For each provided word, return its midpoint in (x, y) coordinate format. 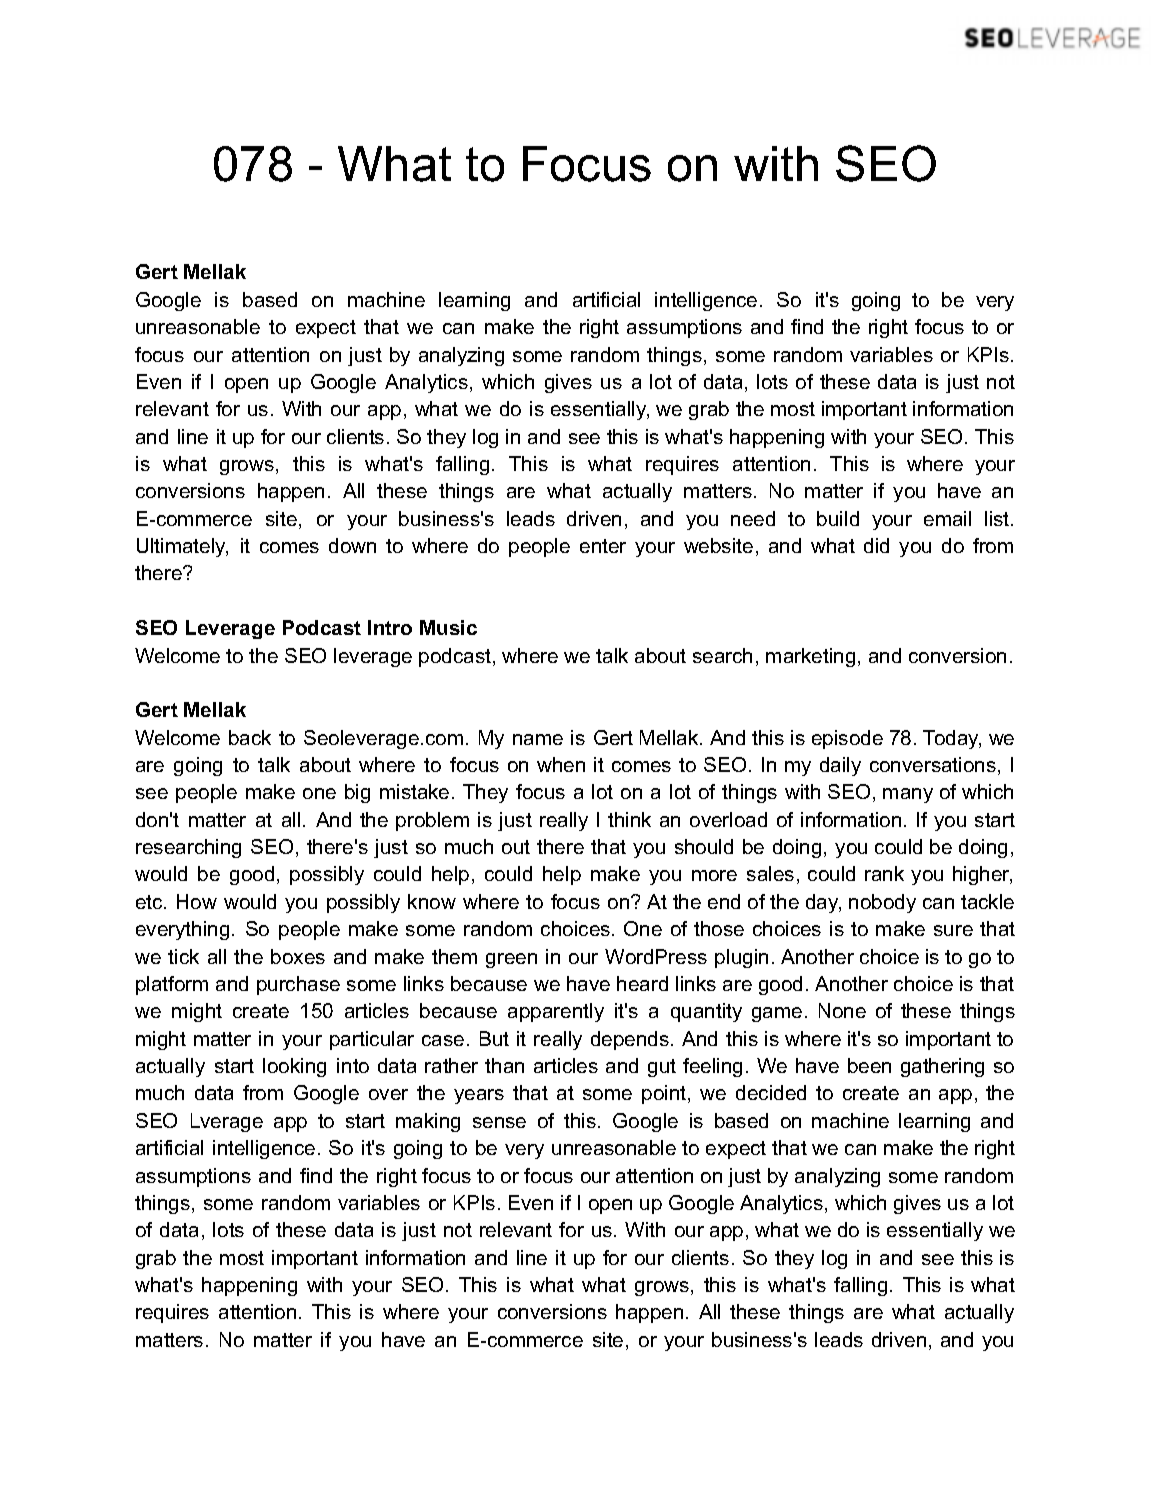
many (908, 795)
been (869, 1065)
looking (294, 1067)
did (876, 545)
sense (499, 1122)
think (629, 819)
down (352, 545)
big (357, 793)
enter (603, 546)
